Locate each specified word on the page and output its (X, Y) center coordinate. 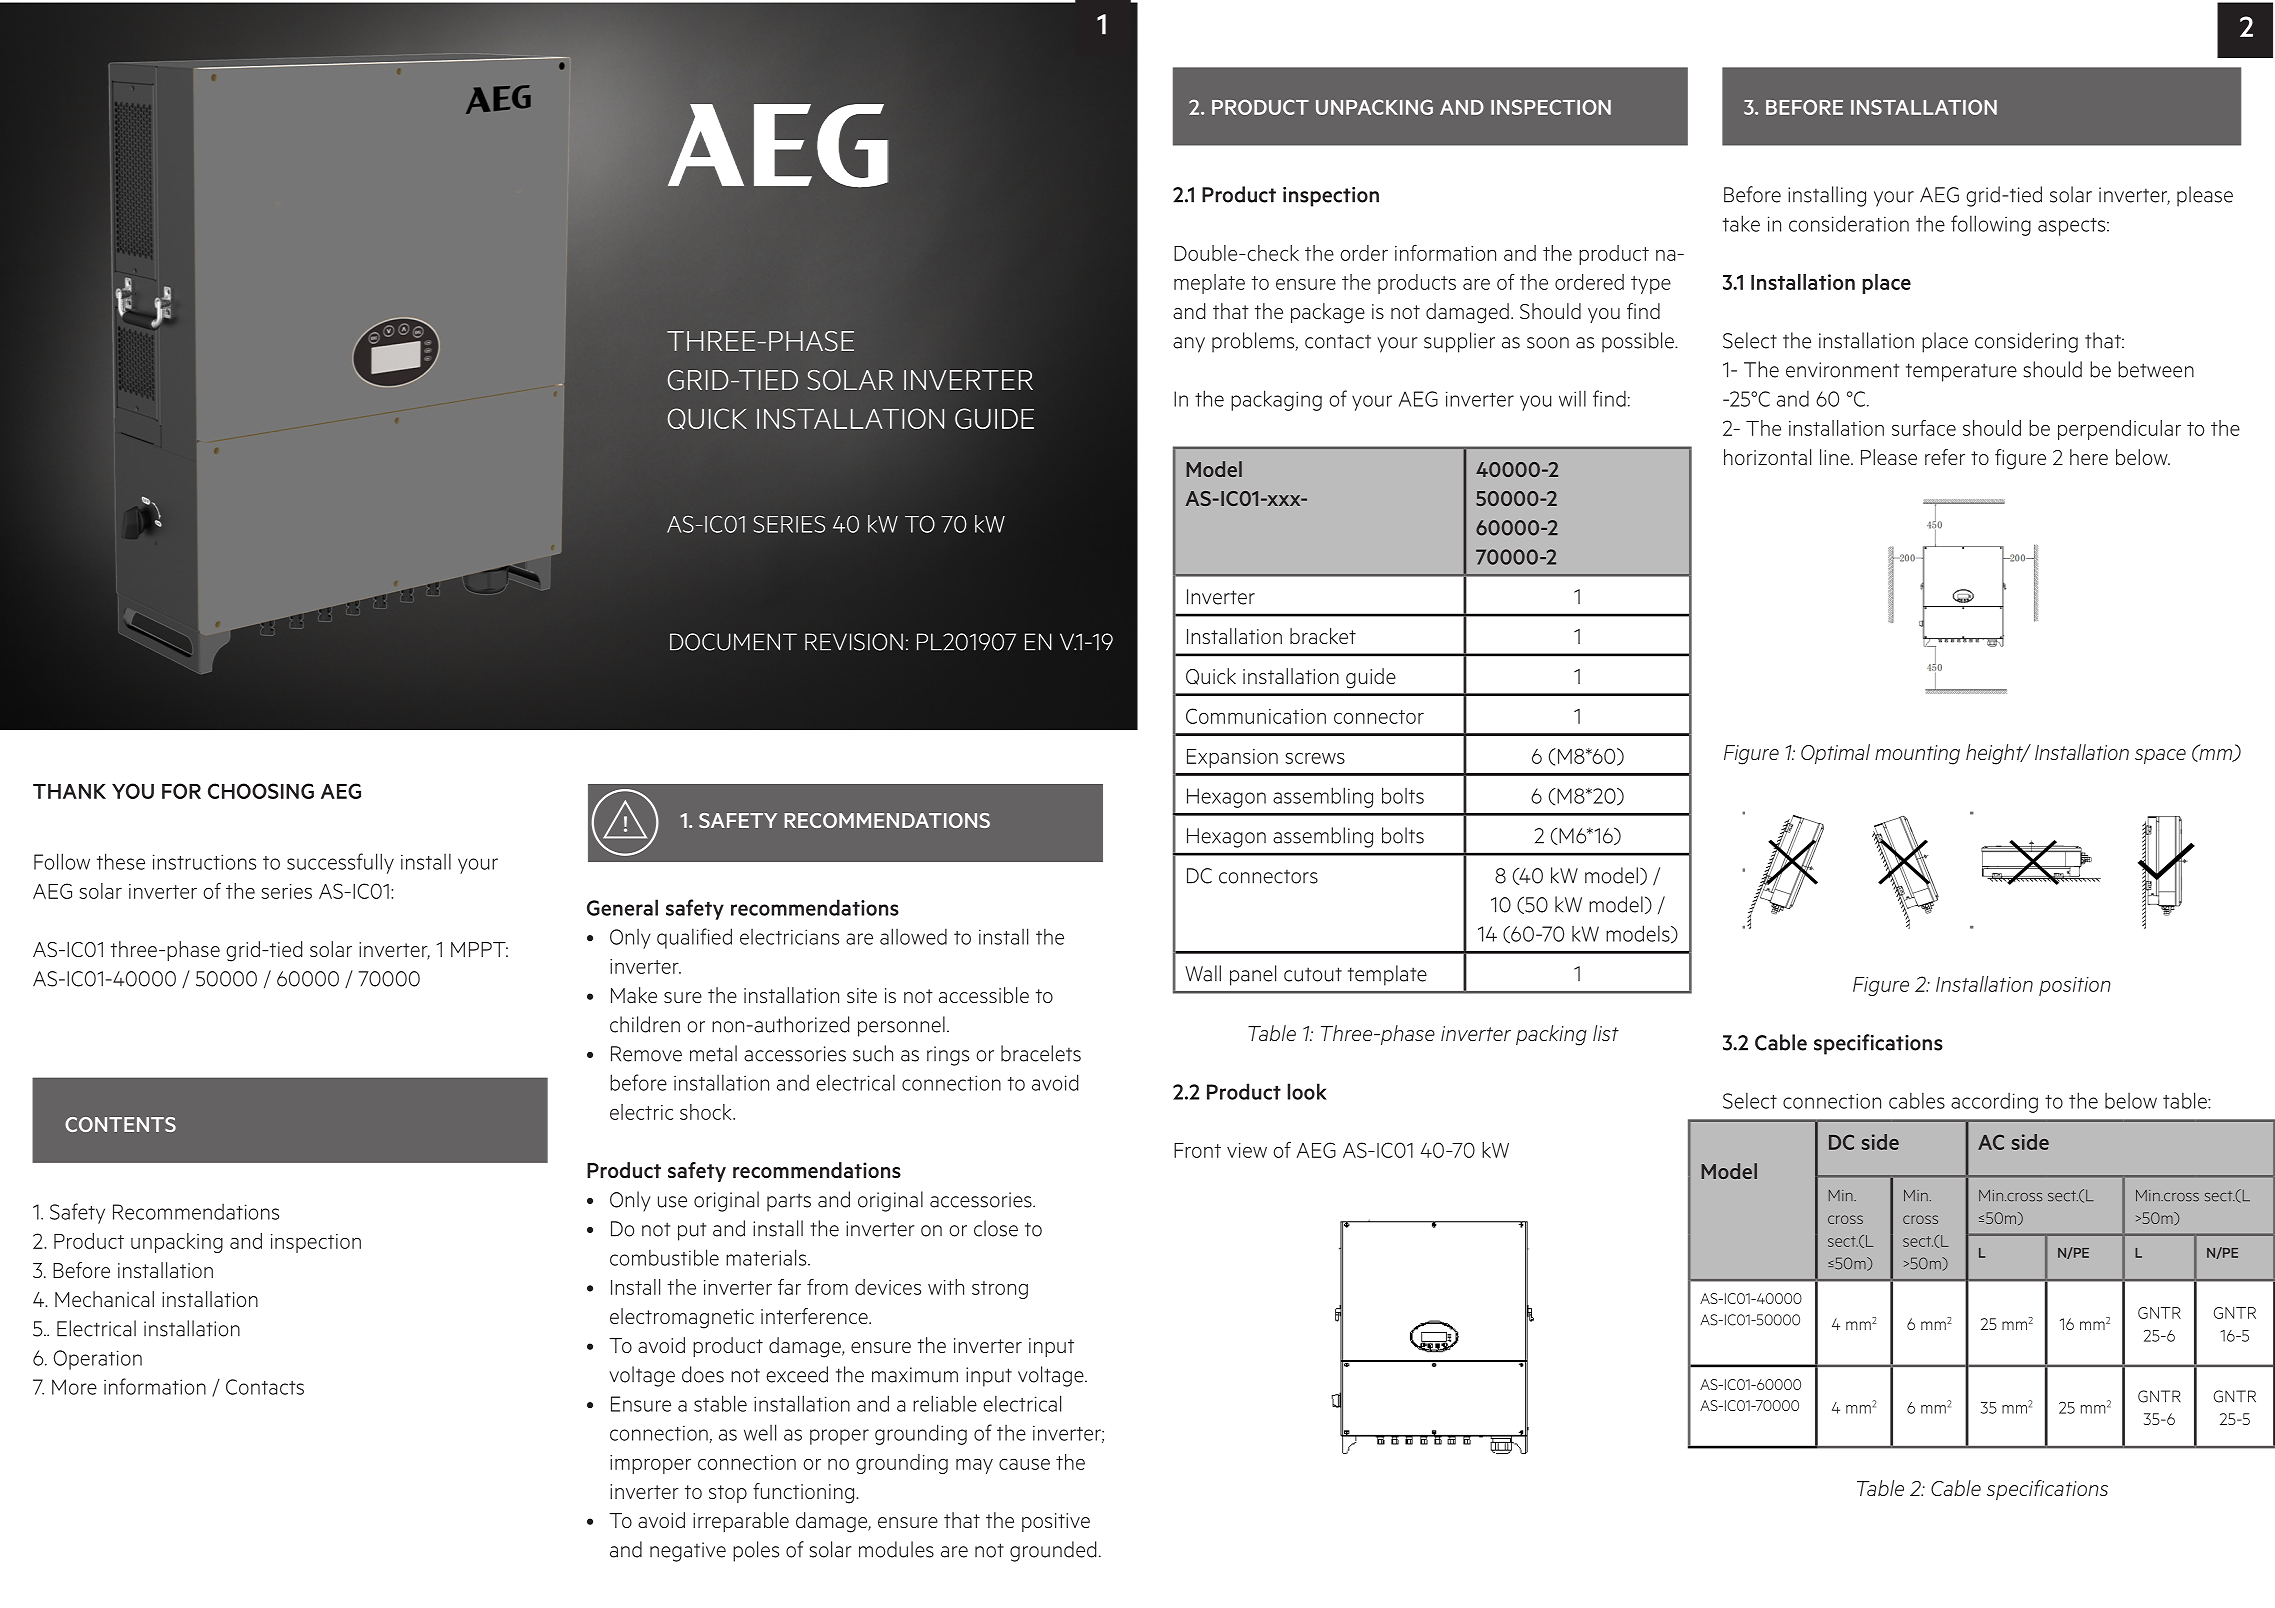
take (1741, 223)
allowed (913, 936)
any (1189, 345)
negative (688, 1552)
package (1328, 313)
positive (1056, 1522)
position (2075, 986)
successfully (340, 863)
